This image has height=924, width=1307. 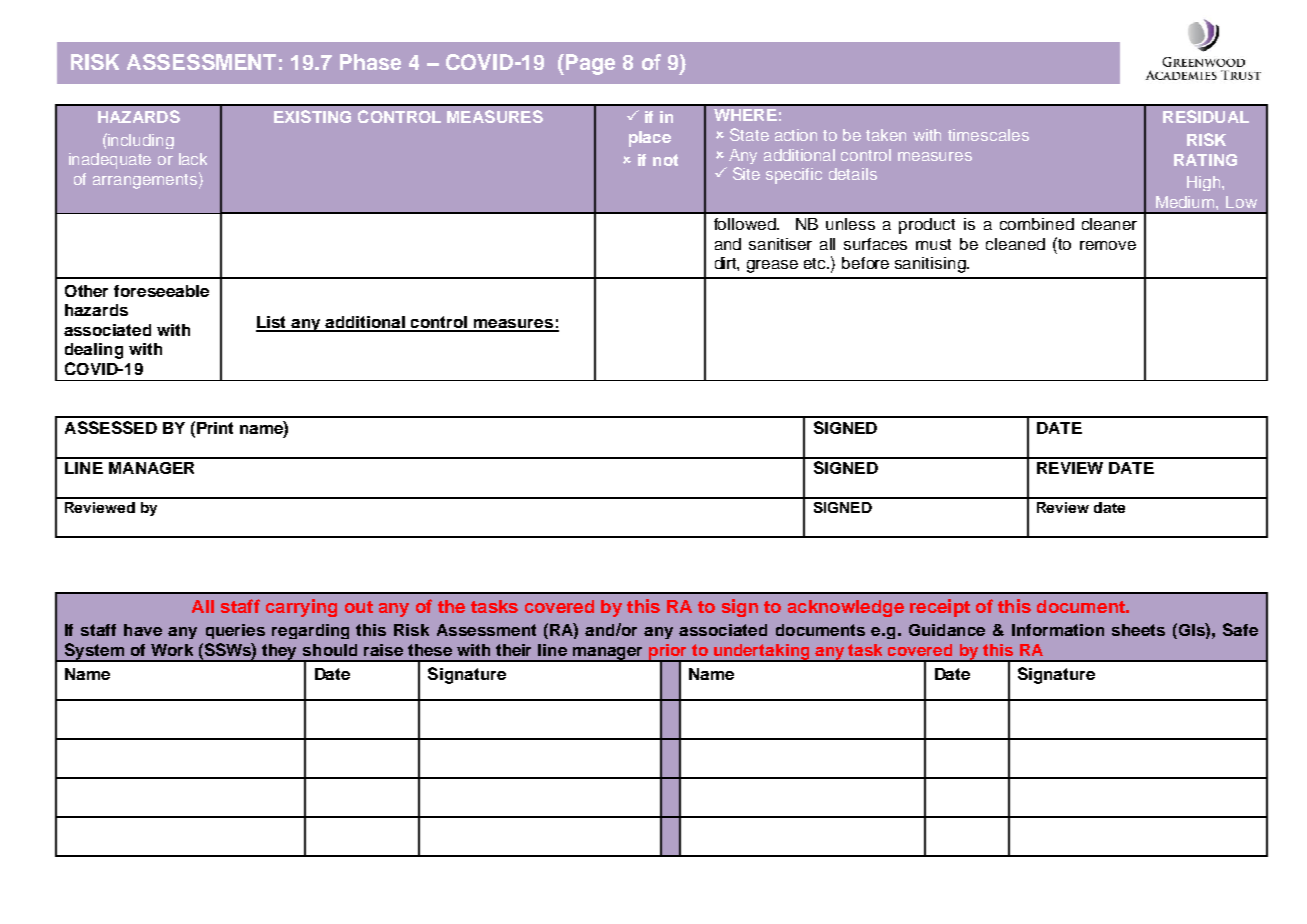 I want to click on lack, so click(x=193, y=159).
